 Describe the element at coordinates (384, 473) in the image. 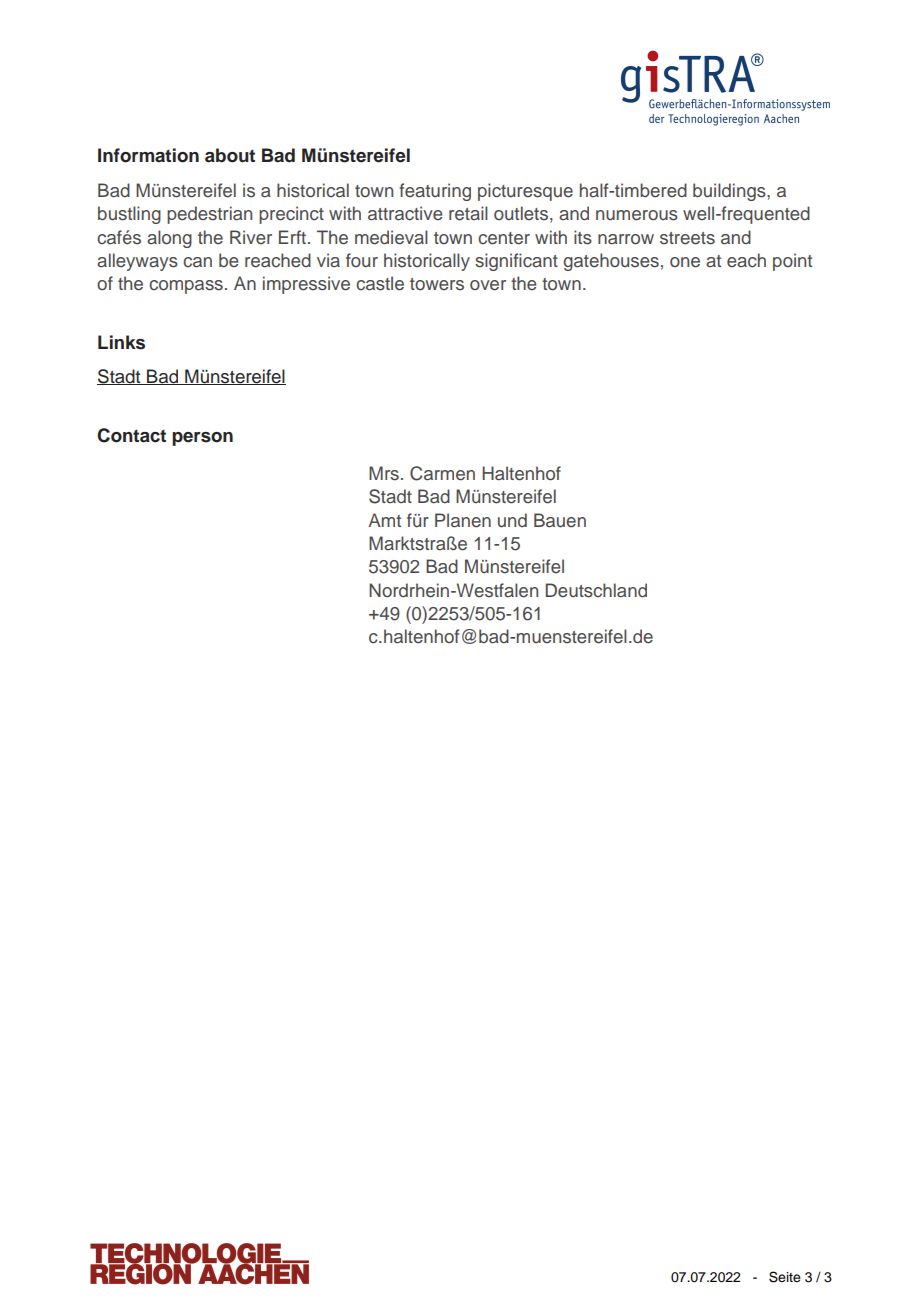

I see `Mrs` at that location.
